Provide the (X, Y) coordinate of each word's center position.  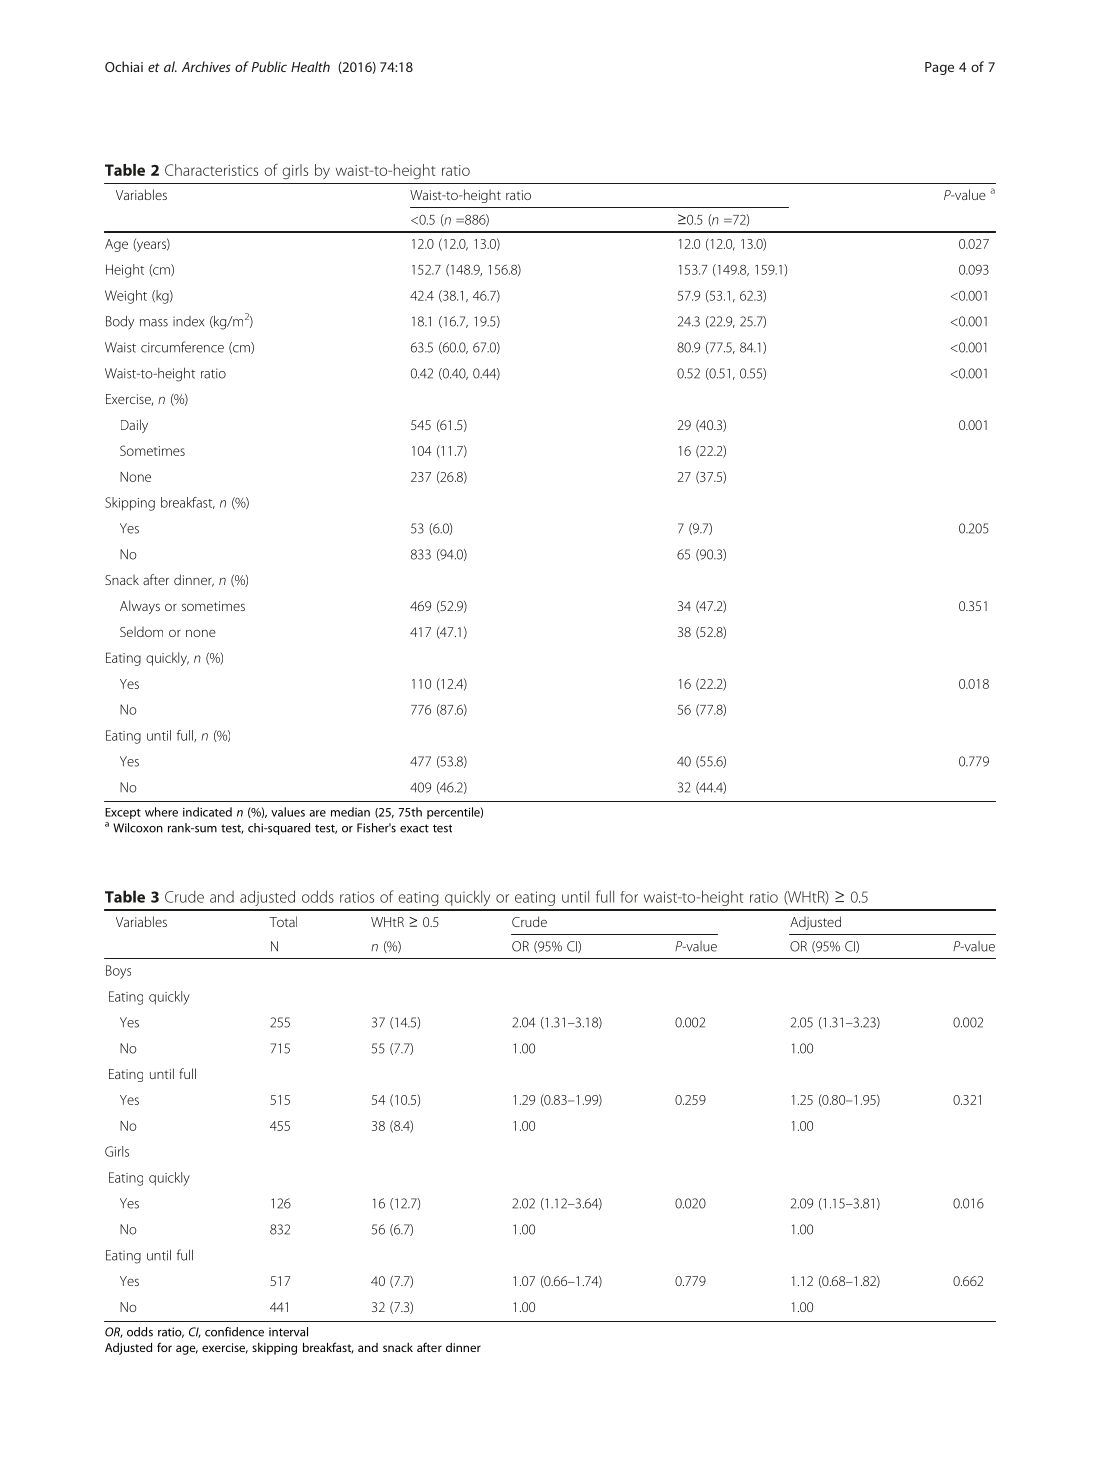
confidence (234, 1332)
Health (310, 66)
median (350, 812)
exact (414, 828)
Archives (206, 66)
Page (939, 68)
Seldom (141, 631)
